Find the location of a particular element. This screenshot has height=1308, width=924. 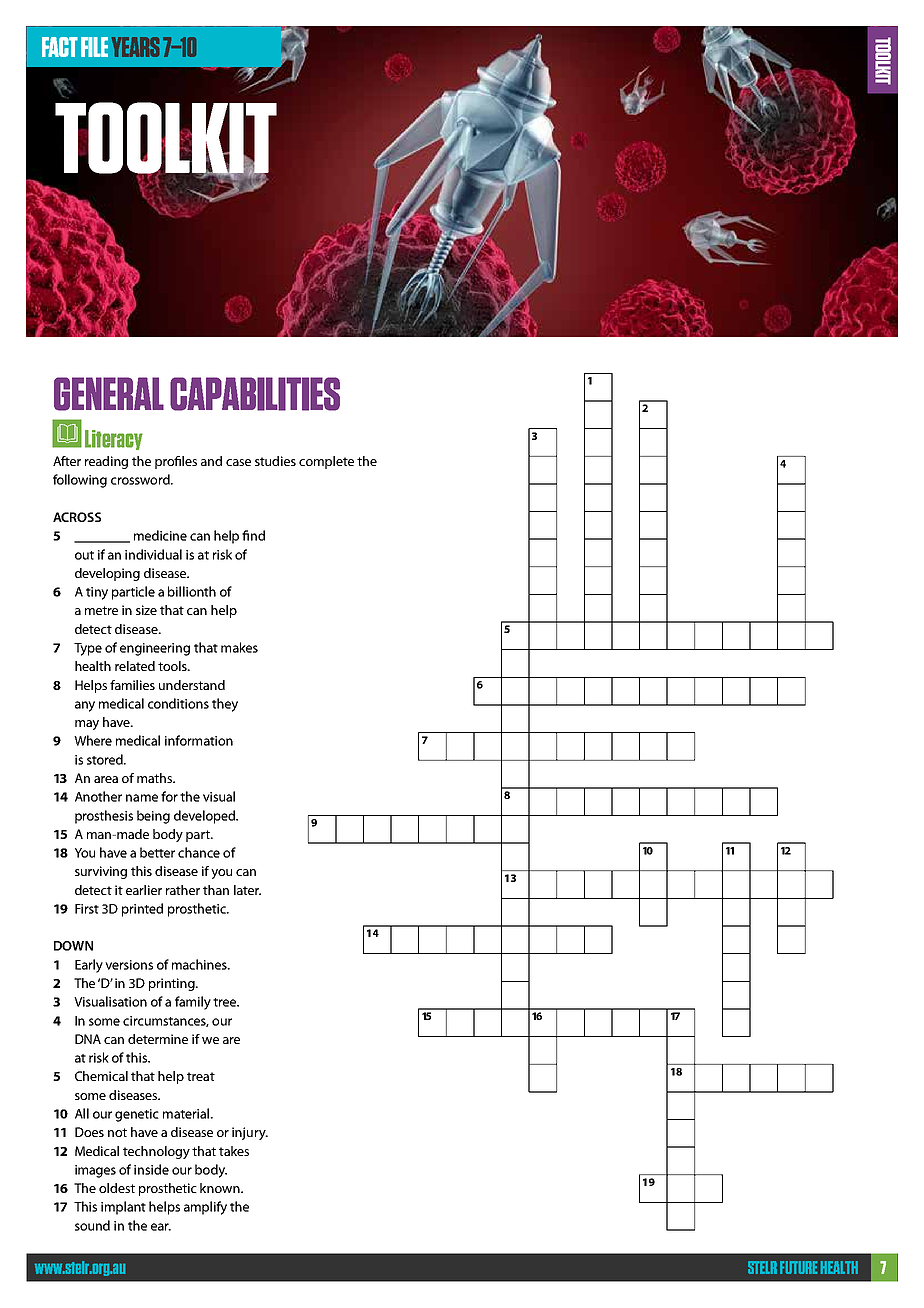

FACT is located at coordinates (60, 47).
